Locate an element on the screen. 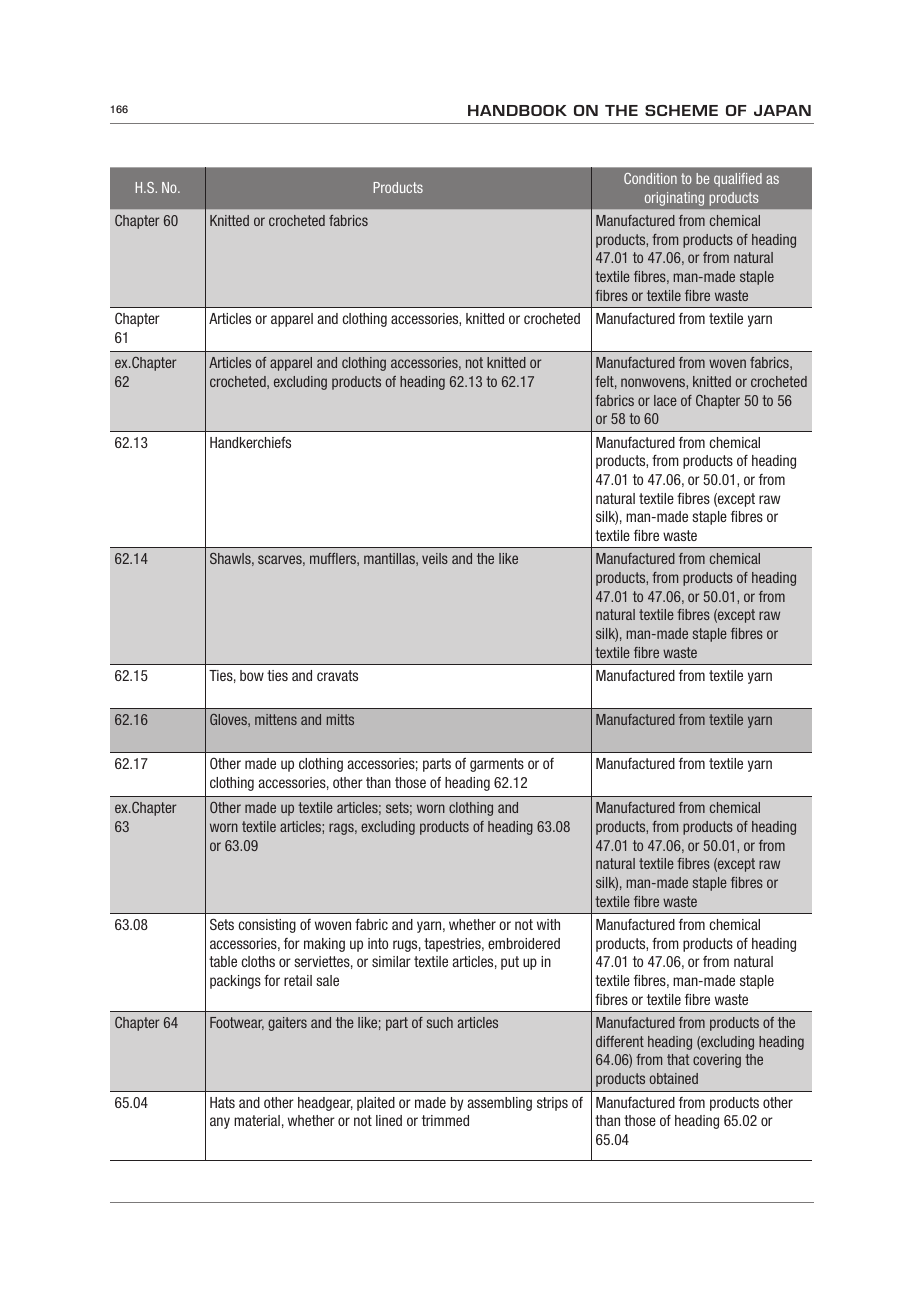 The width and height of the screenshot is (924, 1308). headgear is located at coordinates (325, 1104).
